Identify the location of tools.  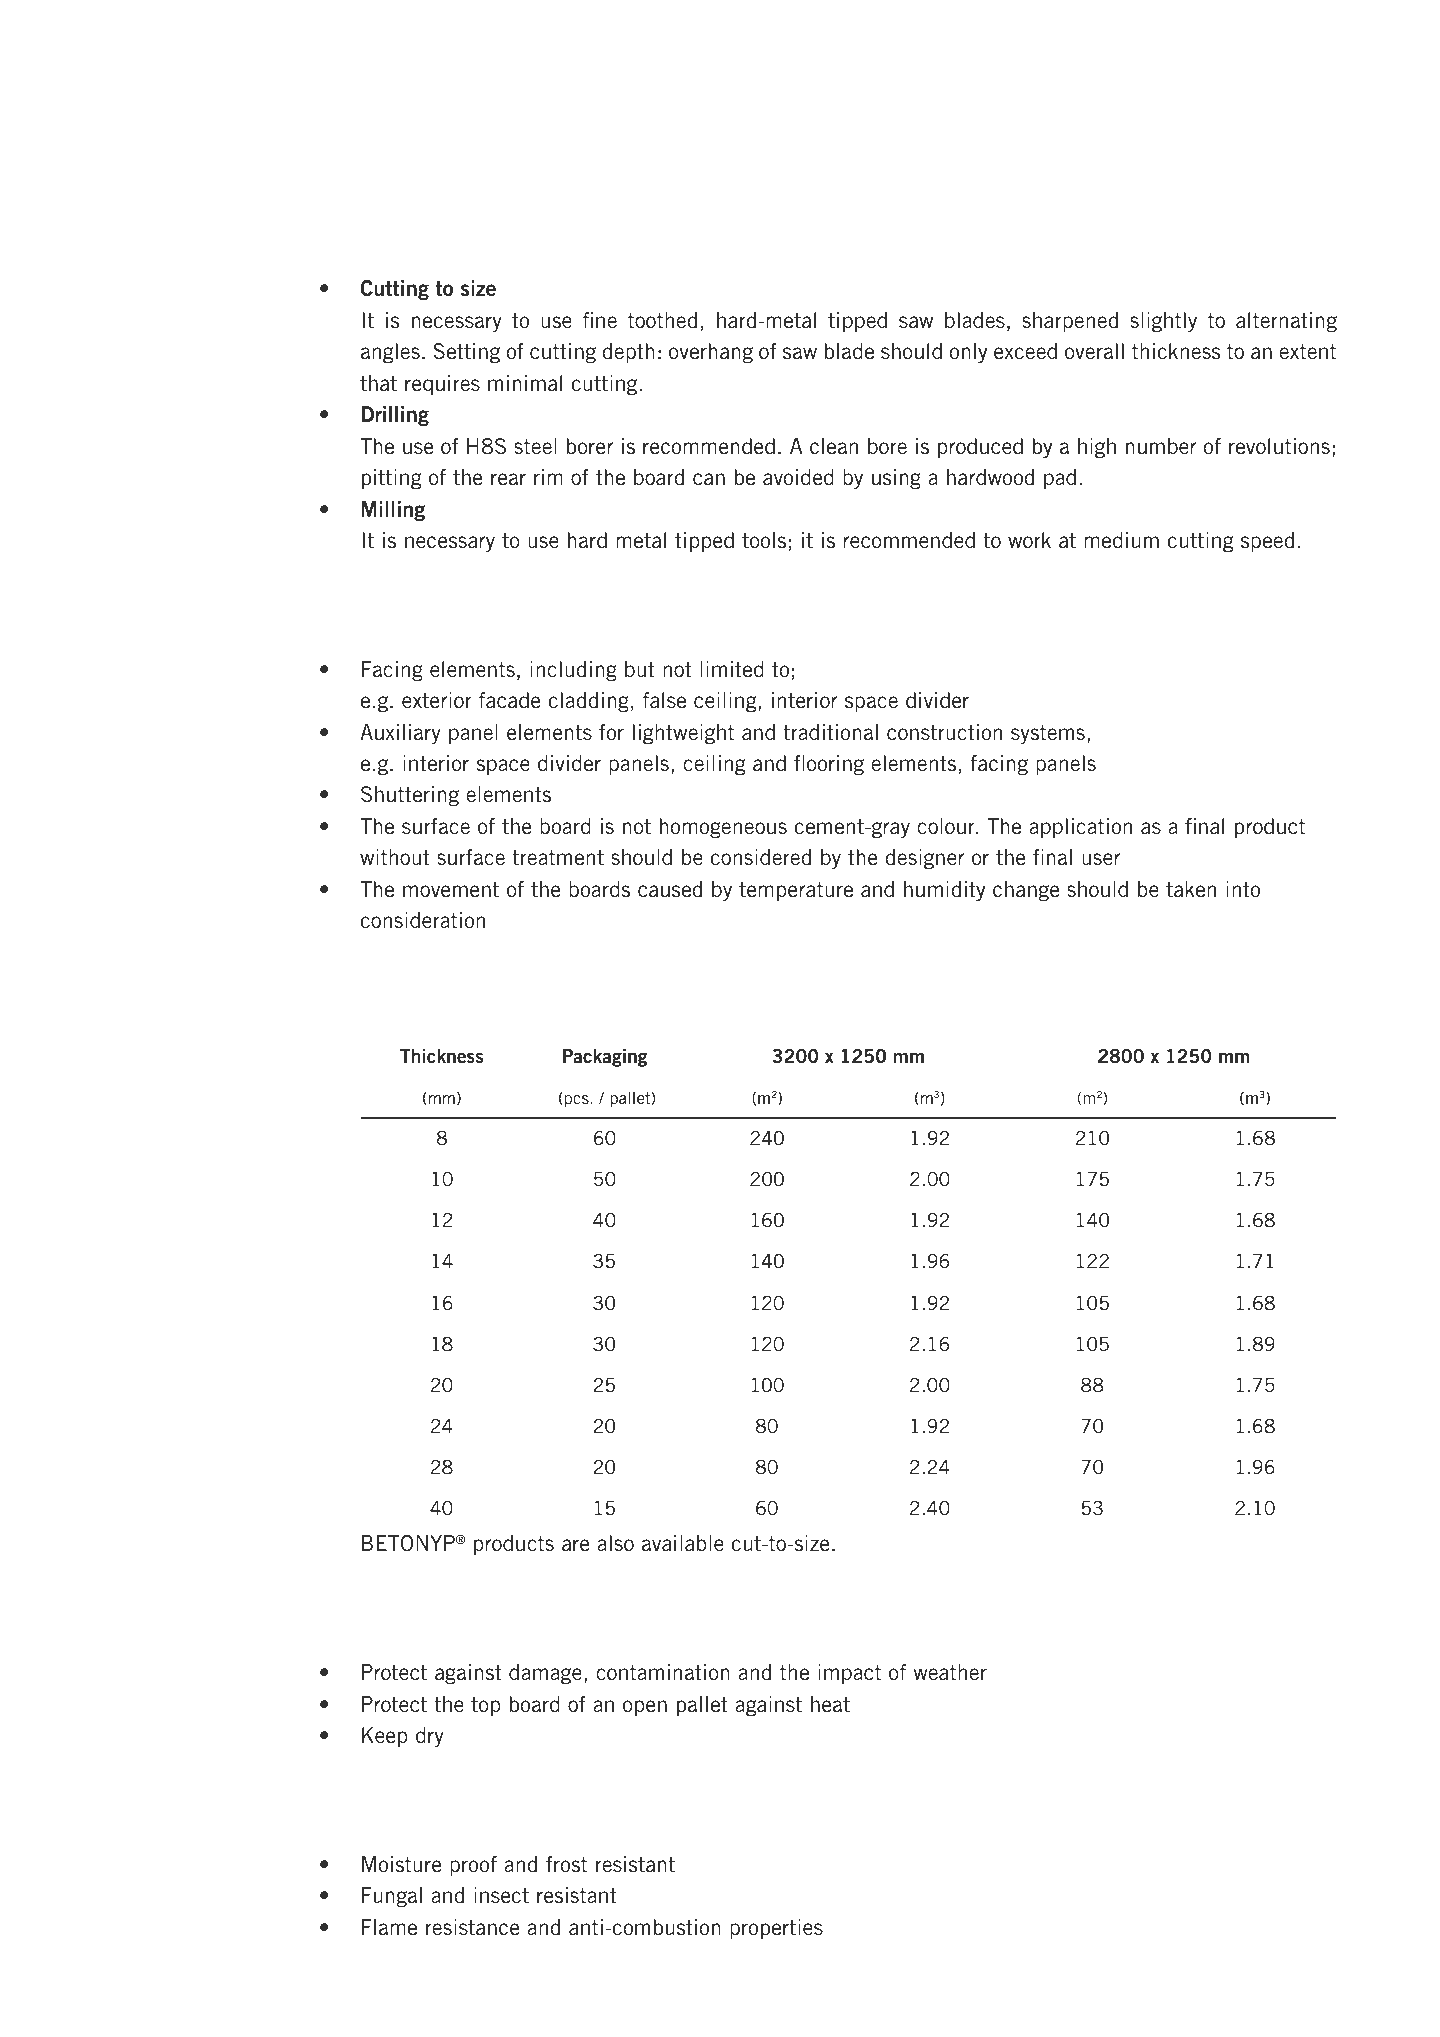
(764, 540).
